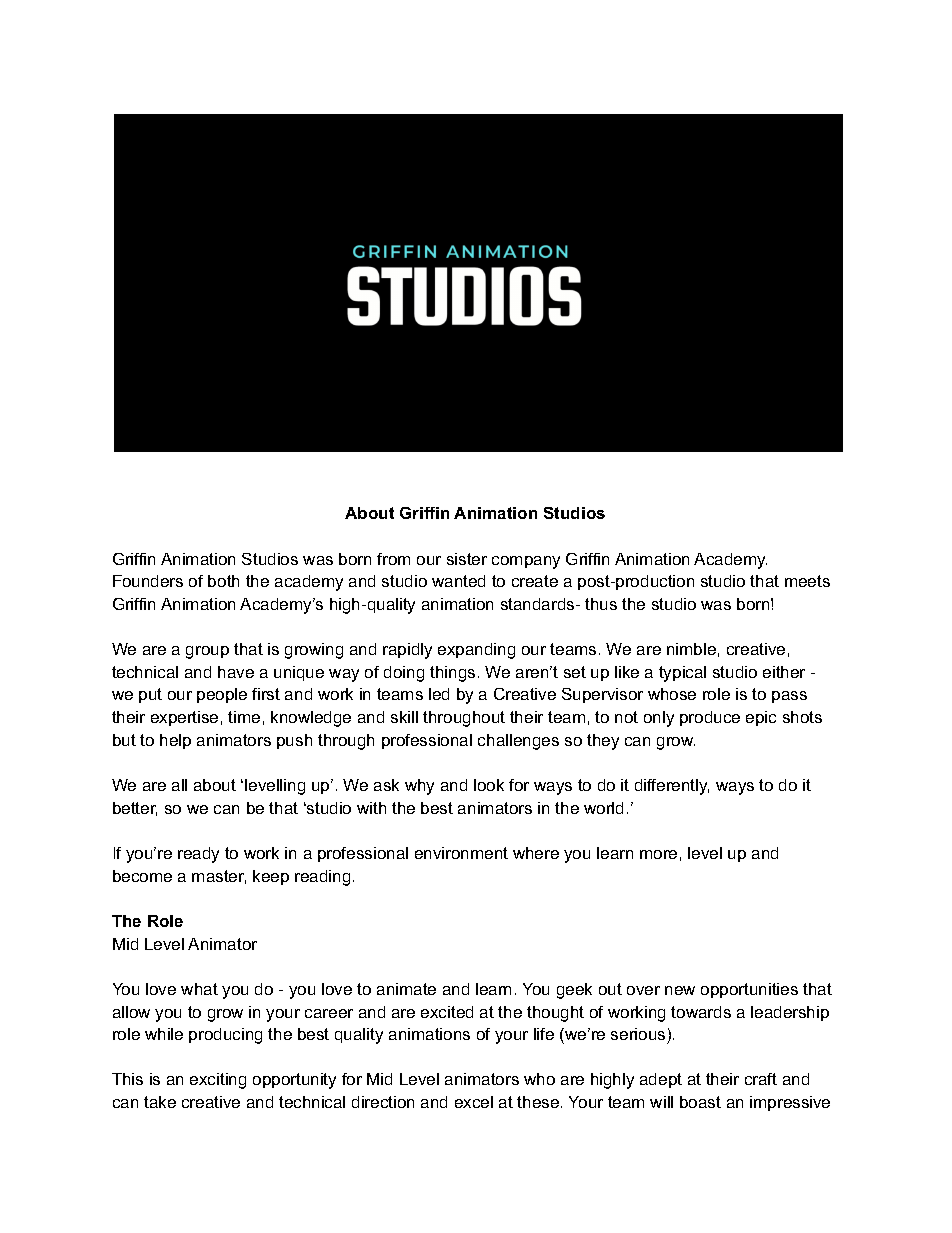  I want to click on more, so click(658, 854).
